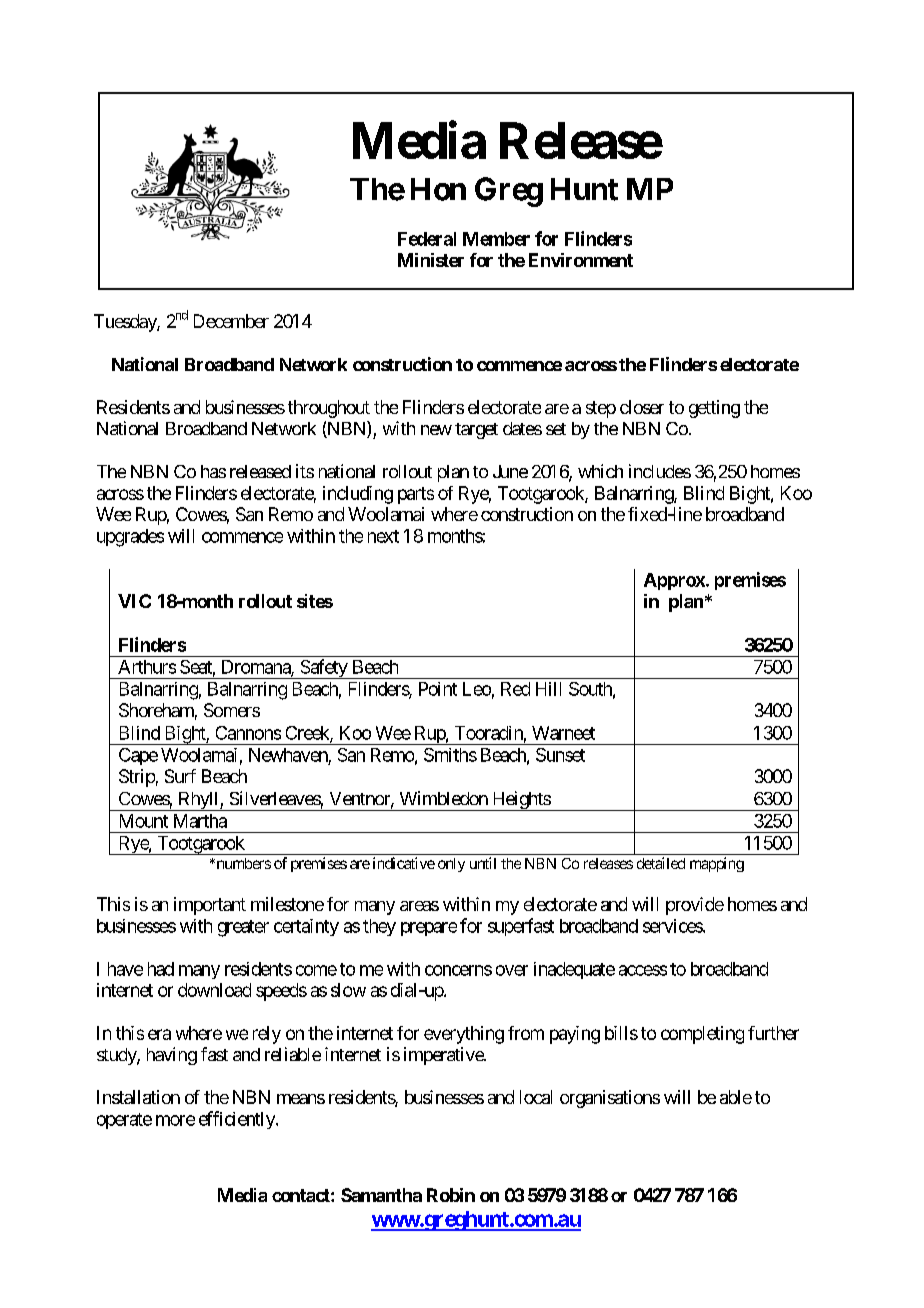 This screenshot has height=1308, width=924. What do you see at coordinates (581, 260) in the screenshot?
I see `Environment` at bounding box center [581, 260].
